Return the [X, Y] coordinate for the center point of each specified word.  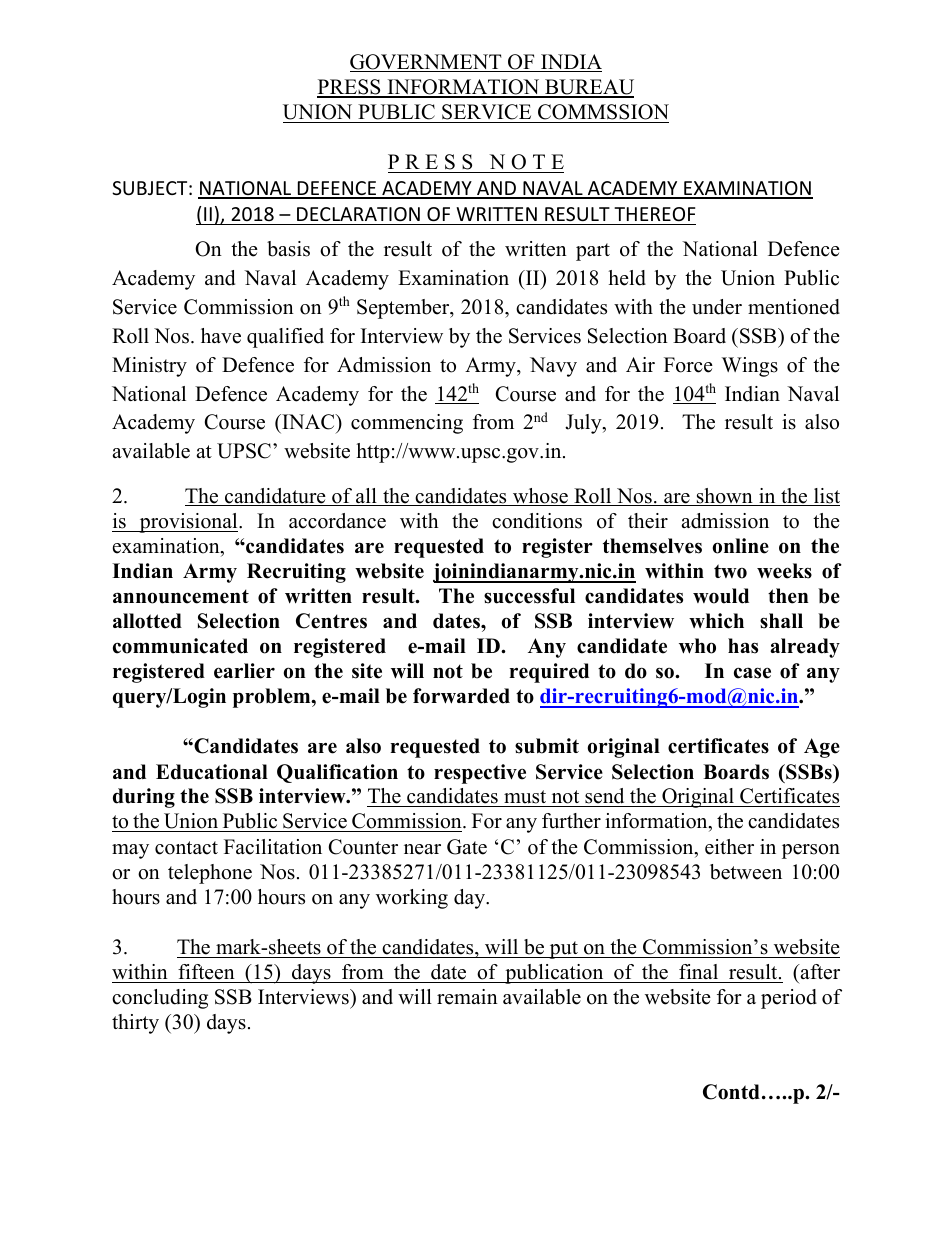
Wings [750, 367]
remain [467, 997]
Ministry [149, 367]
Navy [553, 367]
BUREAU [588, 88]
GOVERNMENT [427, 63]
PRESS [350, 88]
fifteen [206, 972]
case [752, 673]
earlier [244, 671]
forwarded [461, 696]
